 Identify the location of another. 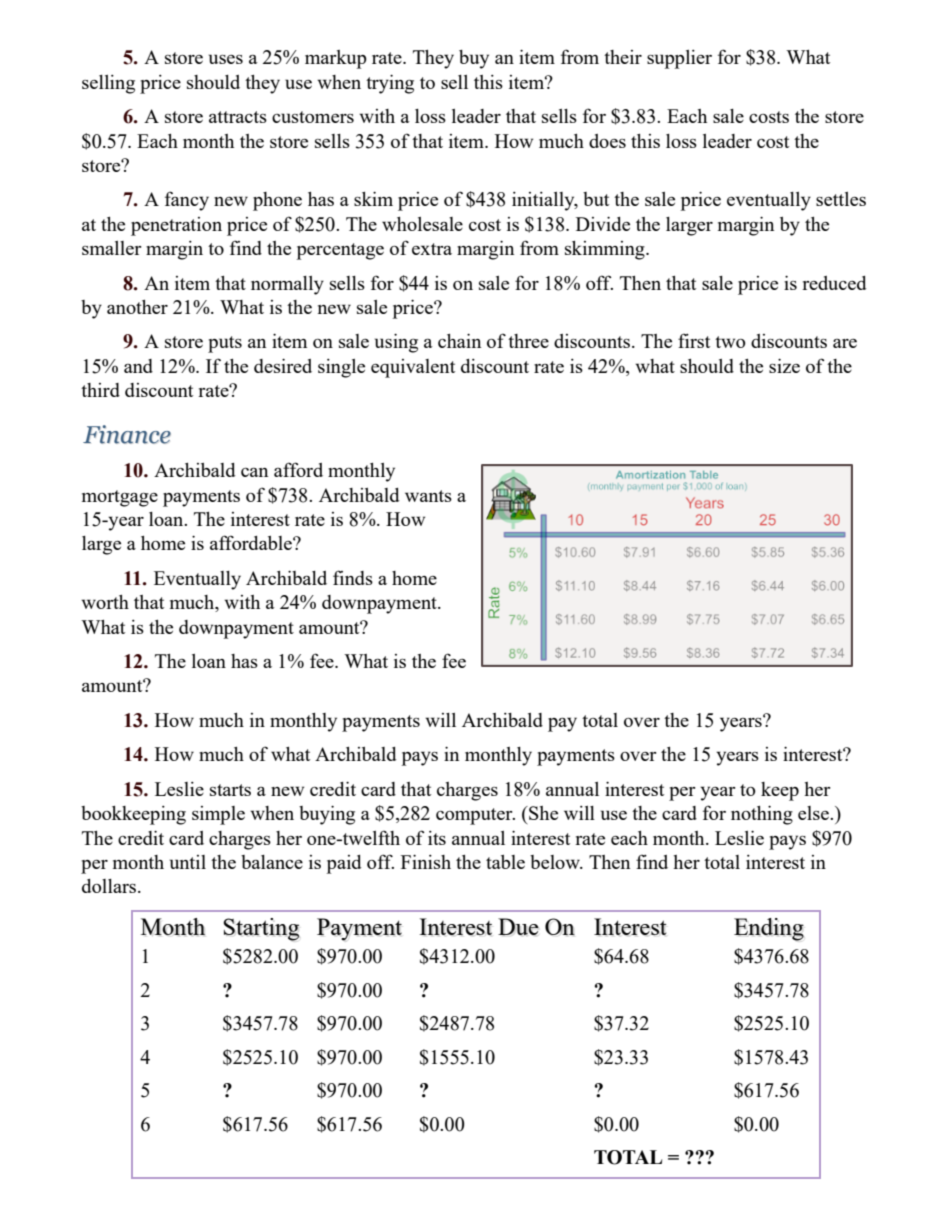
(137, 307).
